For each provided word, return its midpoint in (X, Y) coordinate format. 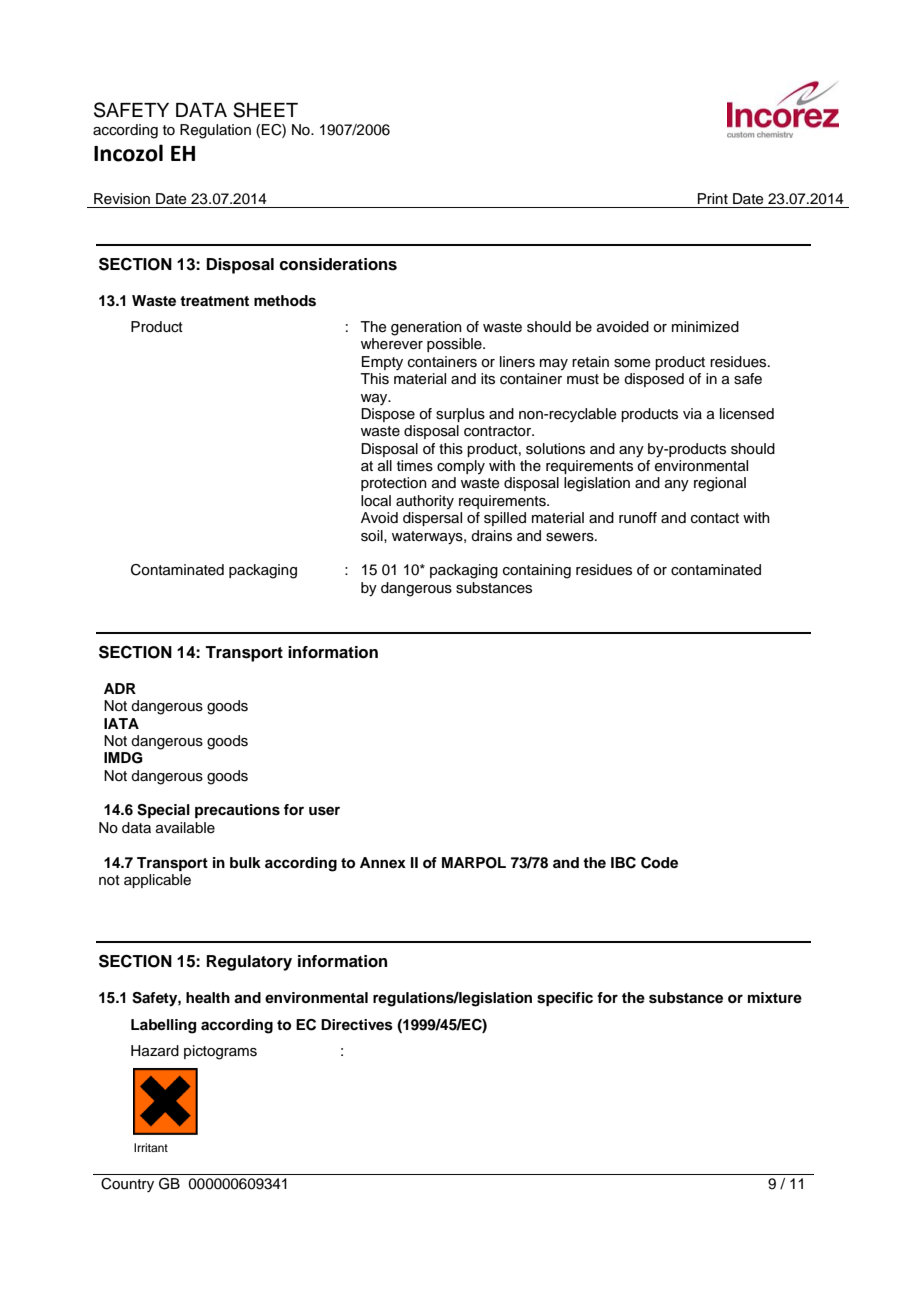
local (376, 501)
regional (720, 484)
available (185, 828)
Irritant (151, 1147)
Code (659, 863)
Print (713, 198)
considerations (338, 264)
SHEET (265, 110)
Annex (383, 862)
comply (461, 467)
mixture (775, 997)
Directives (357, 1025)
